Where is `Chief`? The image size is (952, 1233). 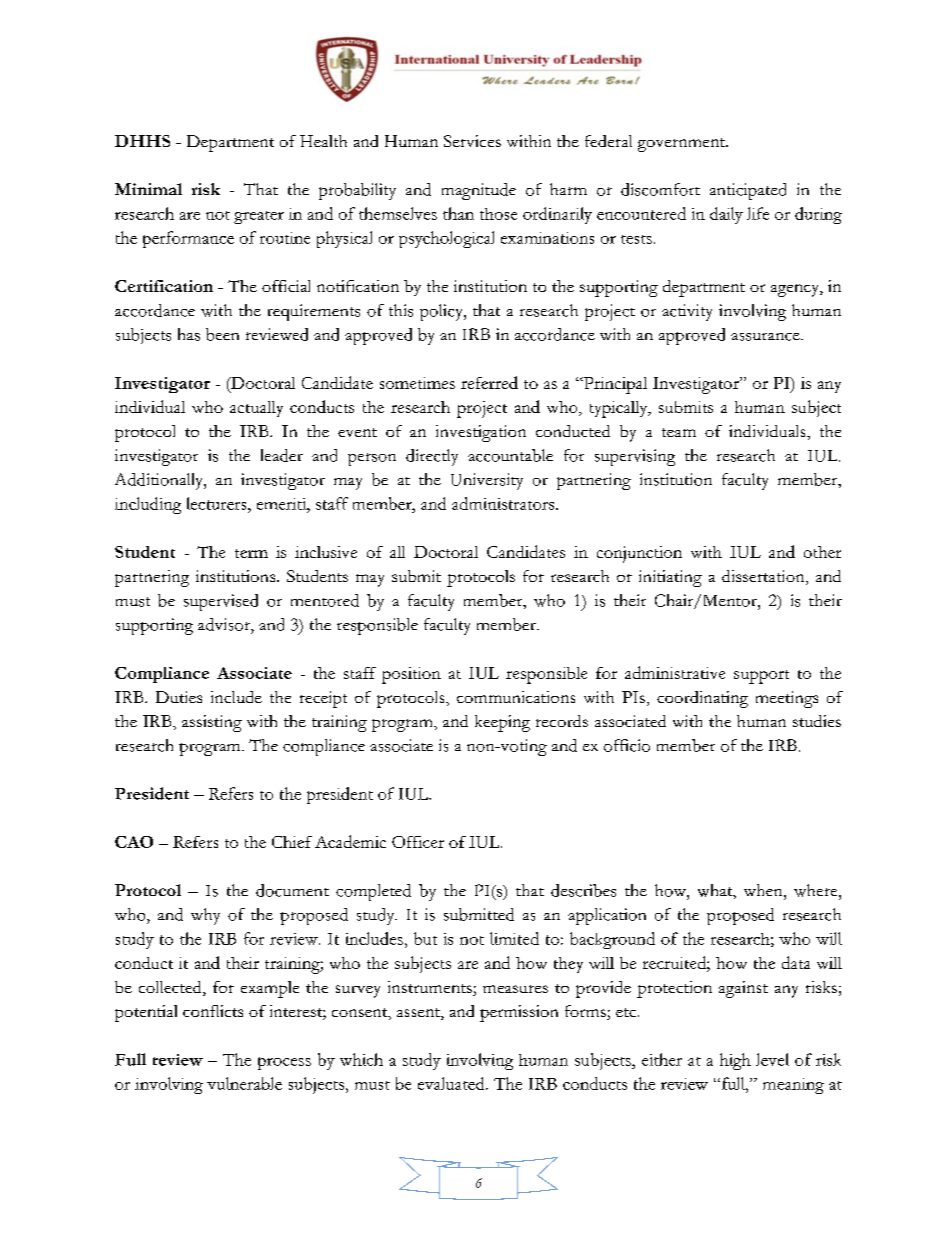
Chief is located at coordinates (292, 842).
